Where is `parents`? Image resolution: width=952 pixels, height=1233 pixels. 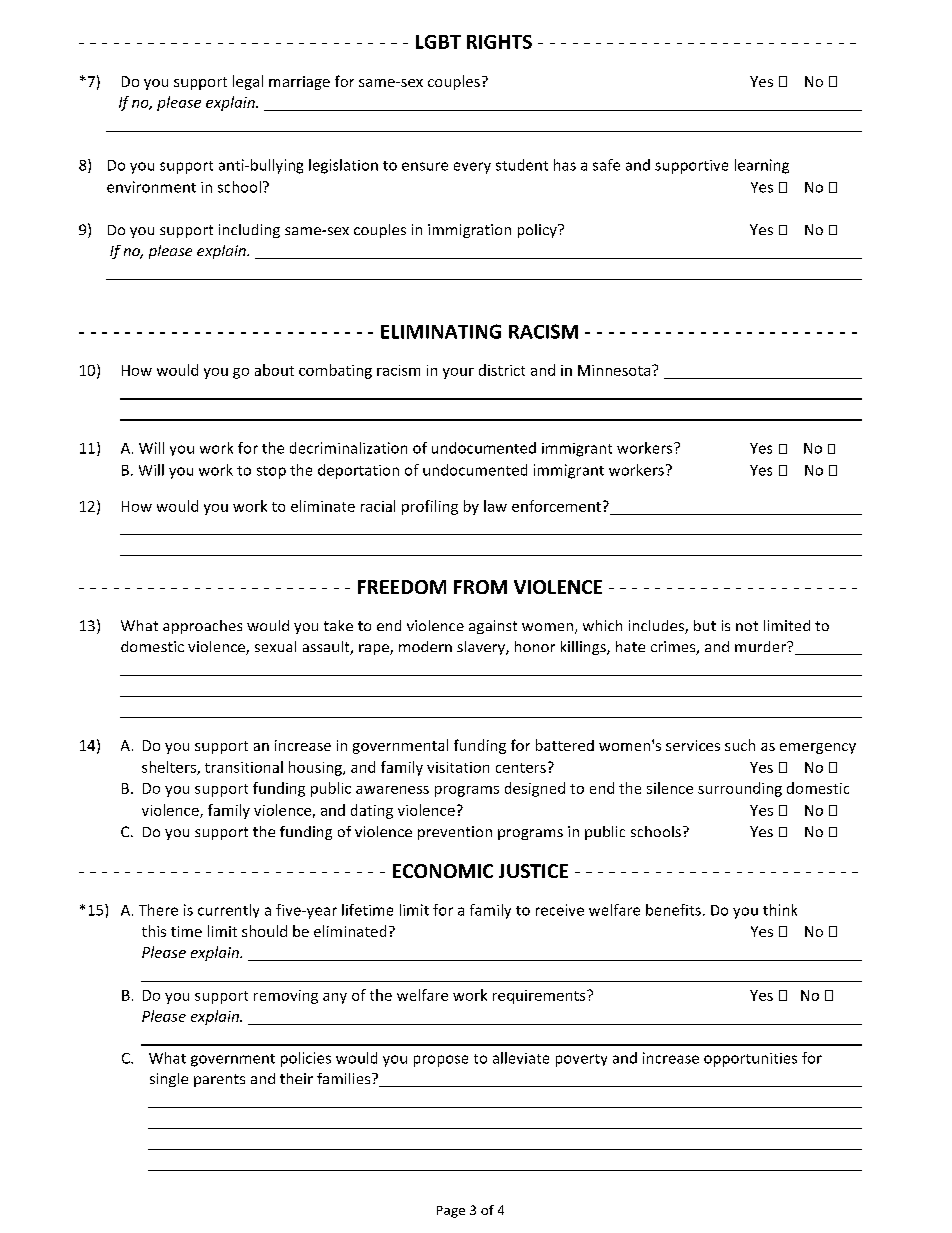 parents is located at coordinates (219, 1080).
